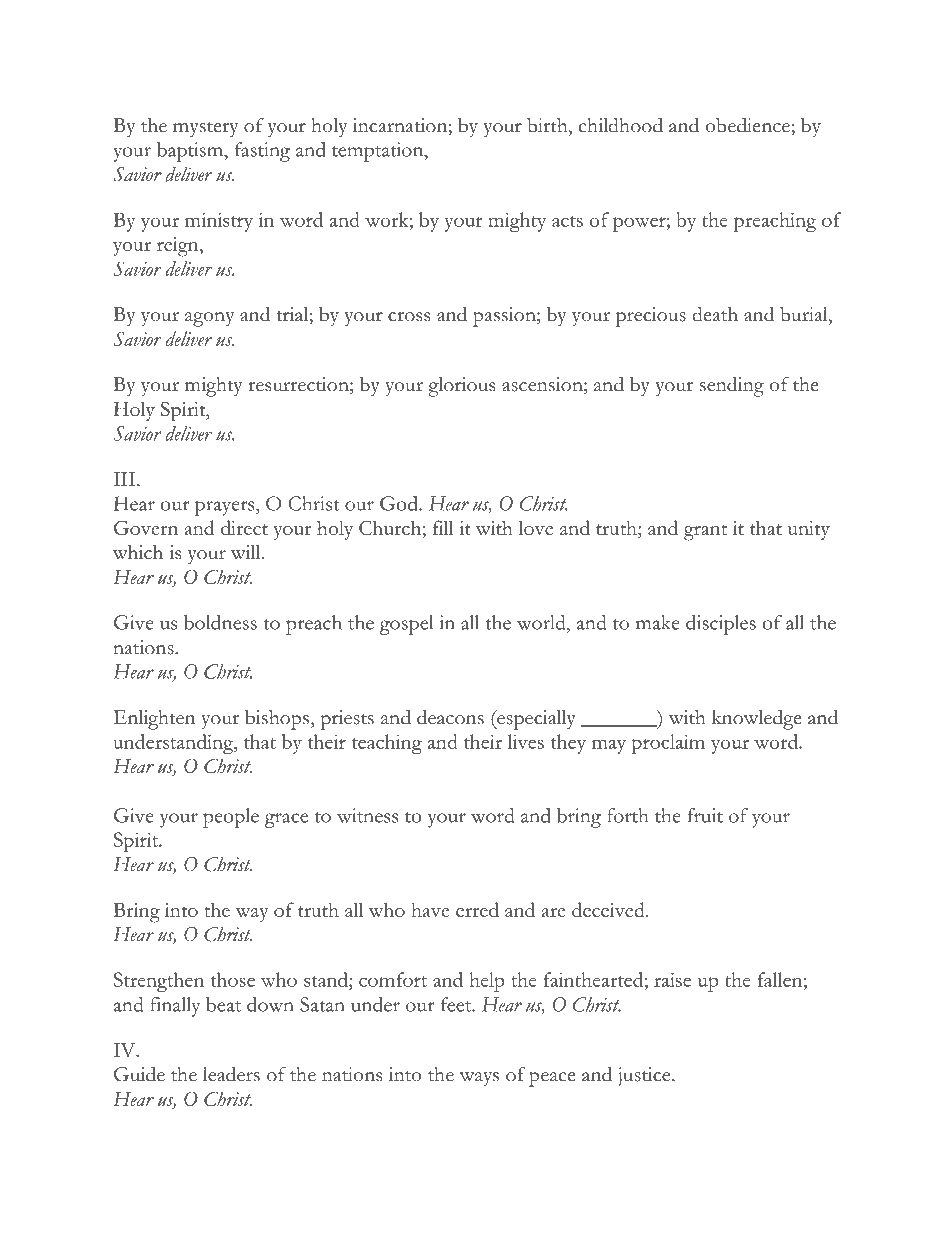 Image resolution: width=952 pixels, height=1233 pixels. What do you see at coordinates (191, 152) in the screenshot?
I see `baptism` at bounding box center [191, 152].
